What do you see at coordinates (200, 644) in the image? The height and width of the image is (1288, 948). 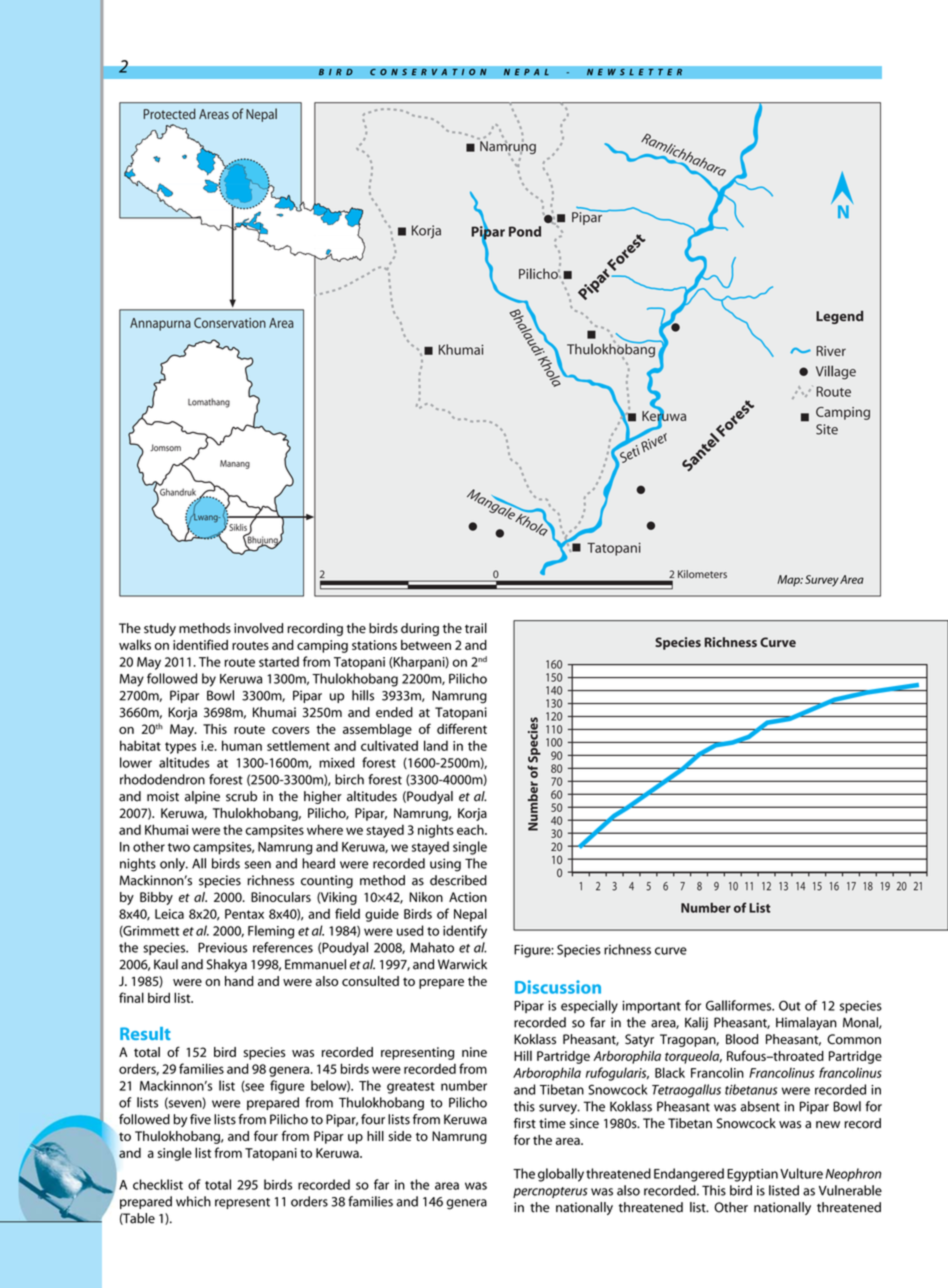 I see `identified` at bounding box center [200, 644].
